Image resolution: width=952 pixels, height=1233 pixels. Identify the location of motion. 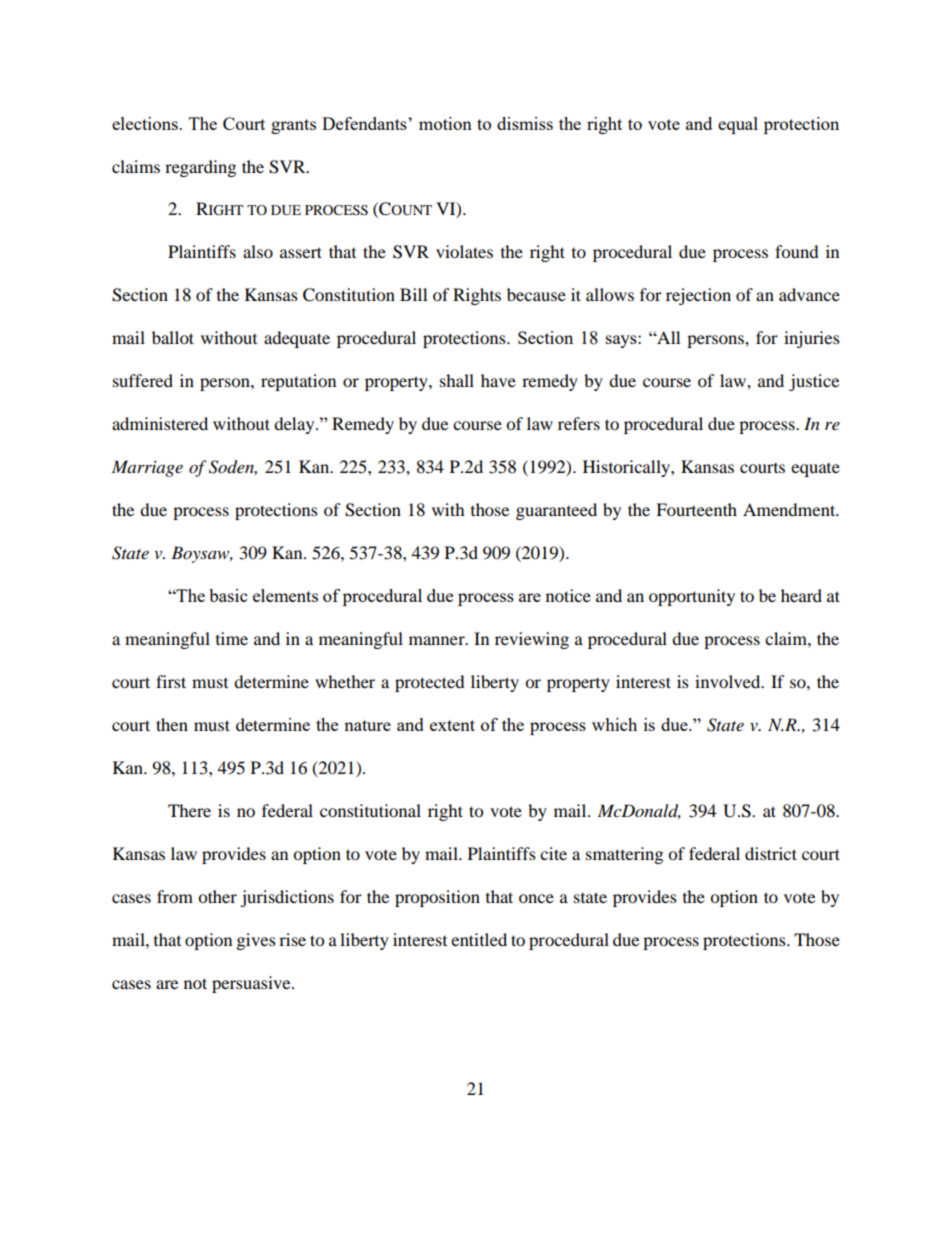
(445, 123).
